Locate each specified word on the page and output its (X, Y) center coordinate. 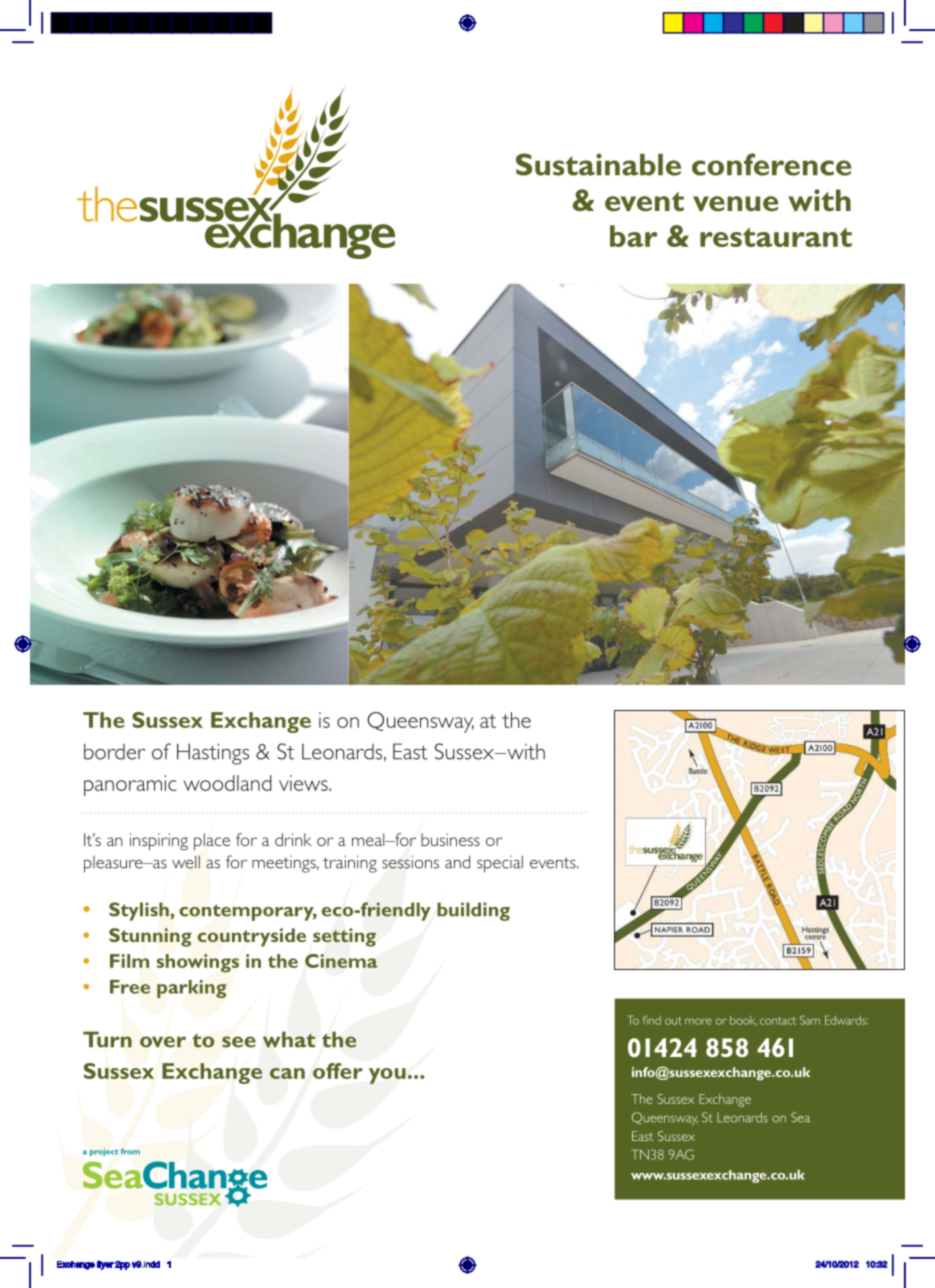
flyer (106, 1265)
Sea (800, 1117)
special (500, 864)
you (387, 1076)
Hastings (213, 754)
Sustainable (598, 164)
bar (634, 236)
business (450, 839)
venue (735, 204)
